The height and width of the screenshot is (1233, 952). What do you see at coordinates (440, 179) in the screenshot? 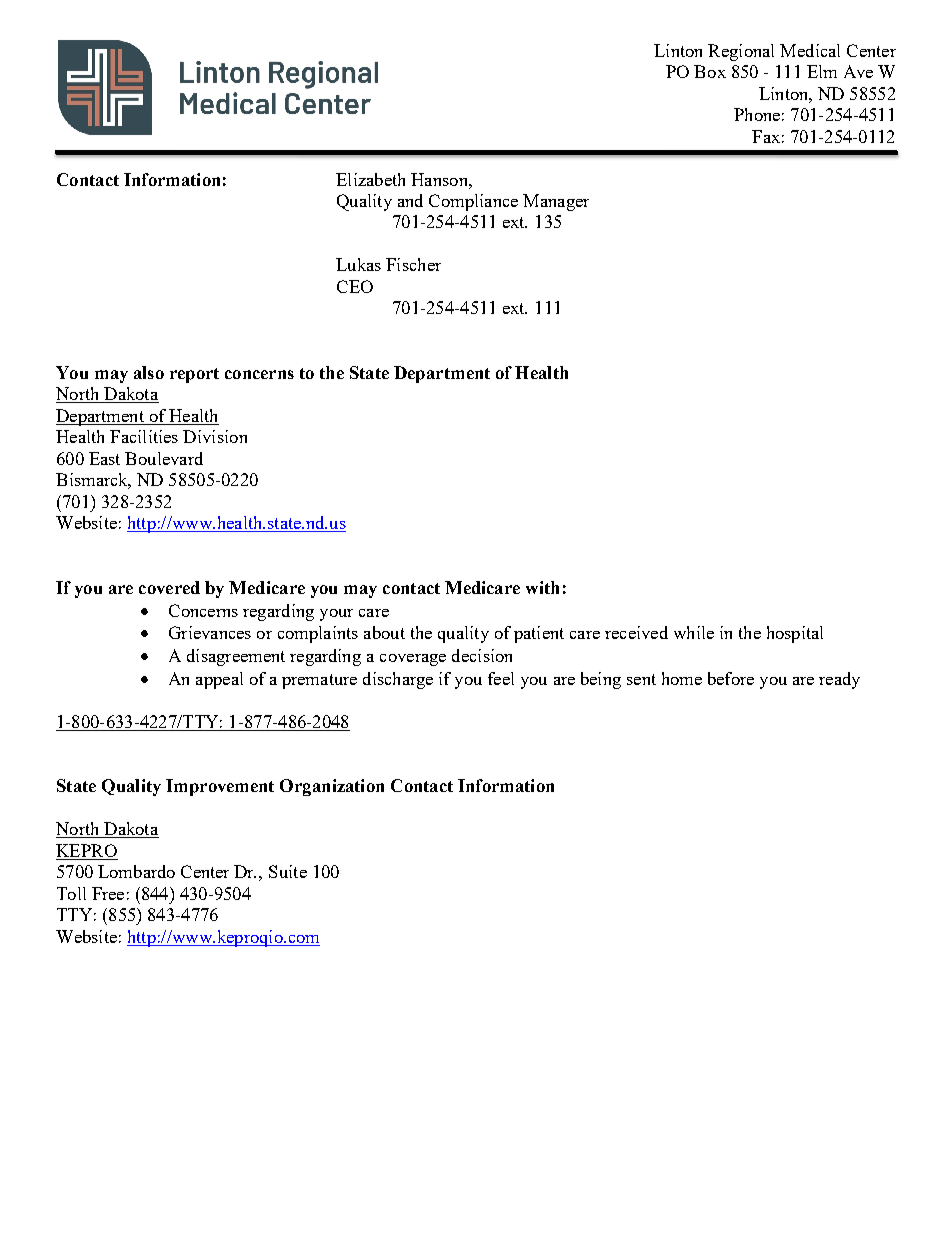
I see `Hanson` at bounding box center [440, 179].
